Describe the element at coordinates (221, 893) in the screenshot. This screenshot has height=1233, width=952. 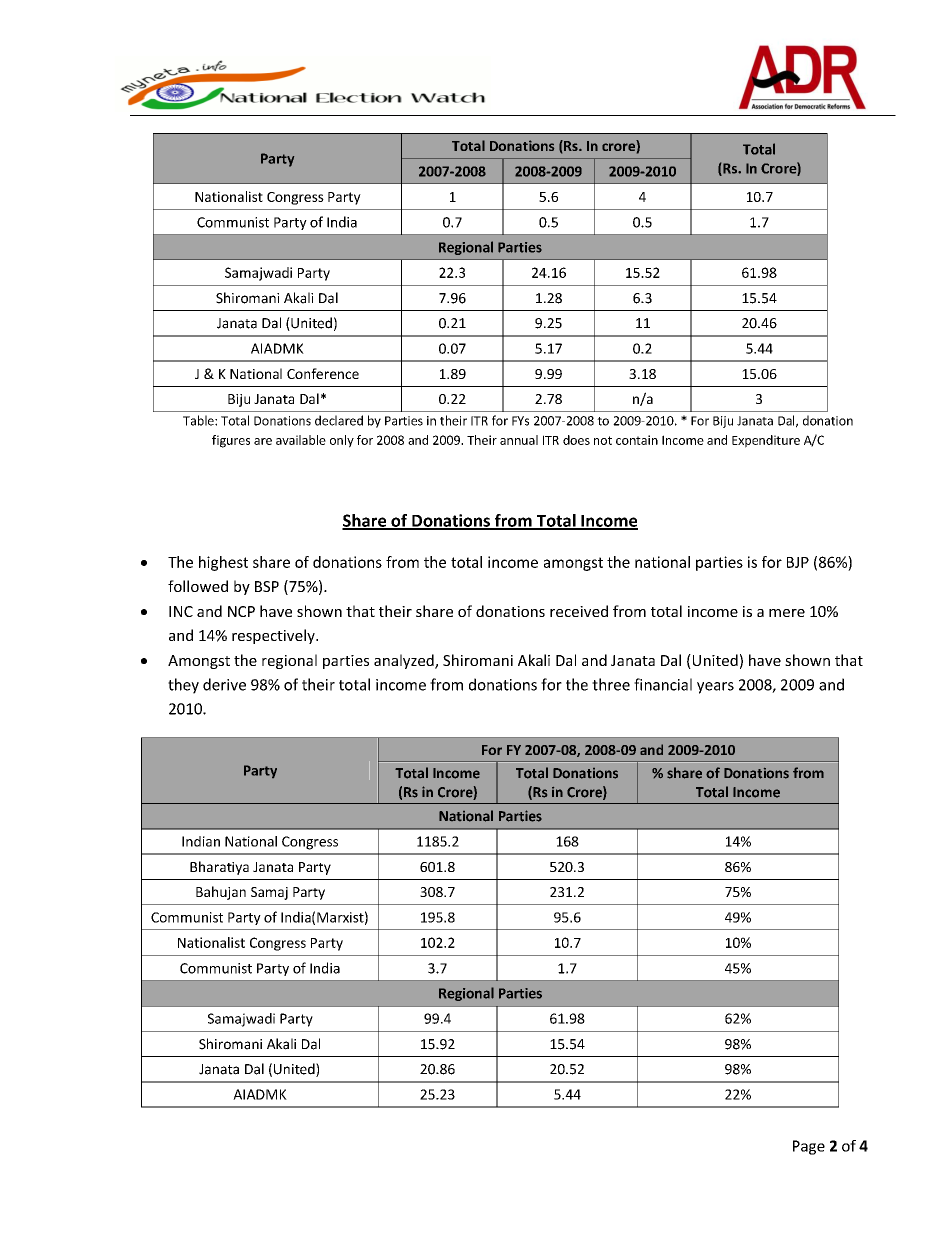
I see `Bahujan` at that location.
